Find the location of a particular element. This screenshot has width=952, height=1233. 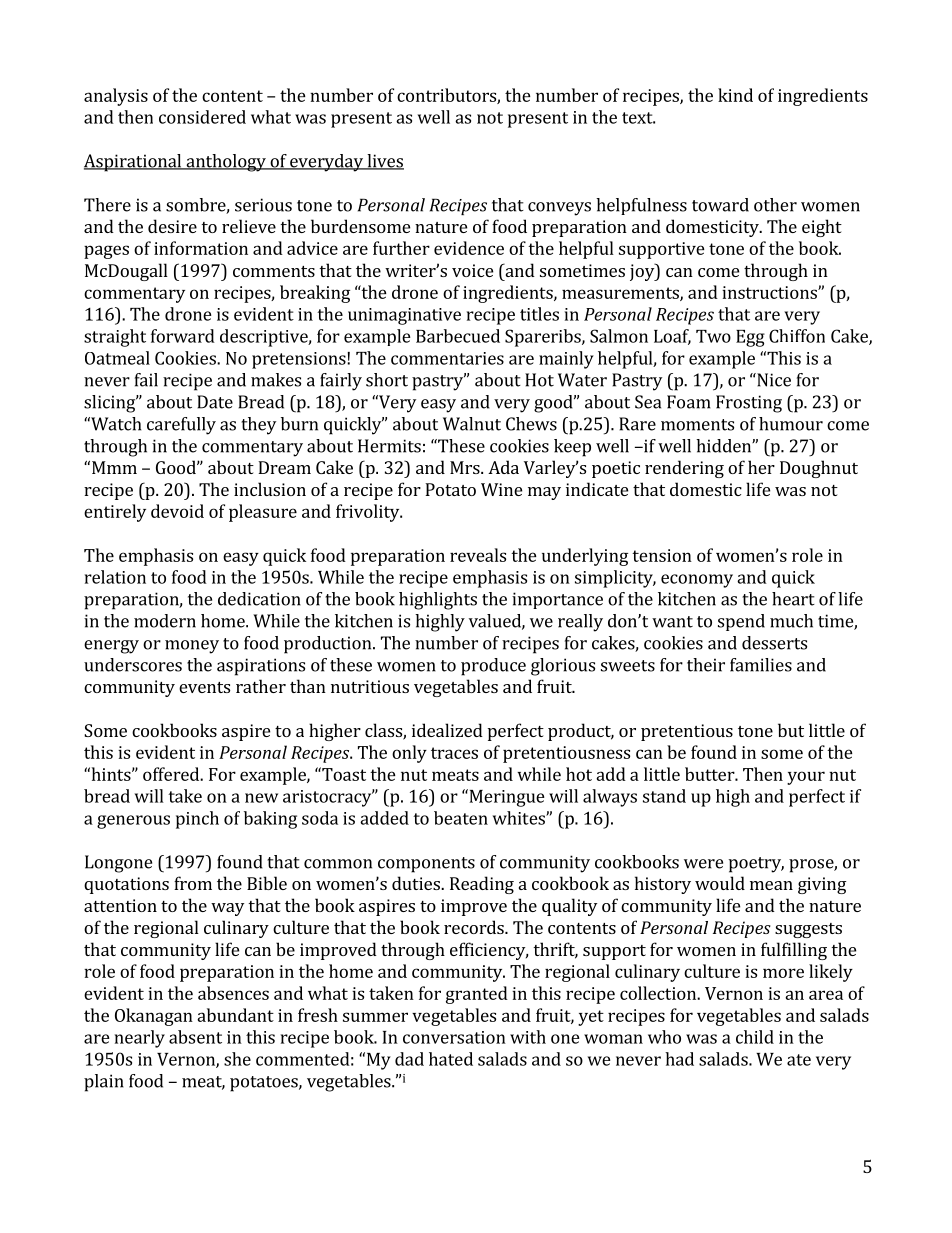

kind is located at coordinates (735, 95).
